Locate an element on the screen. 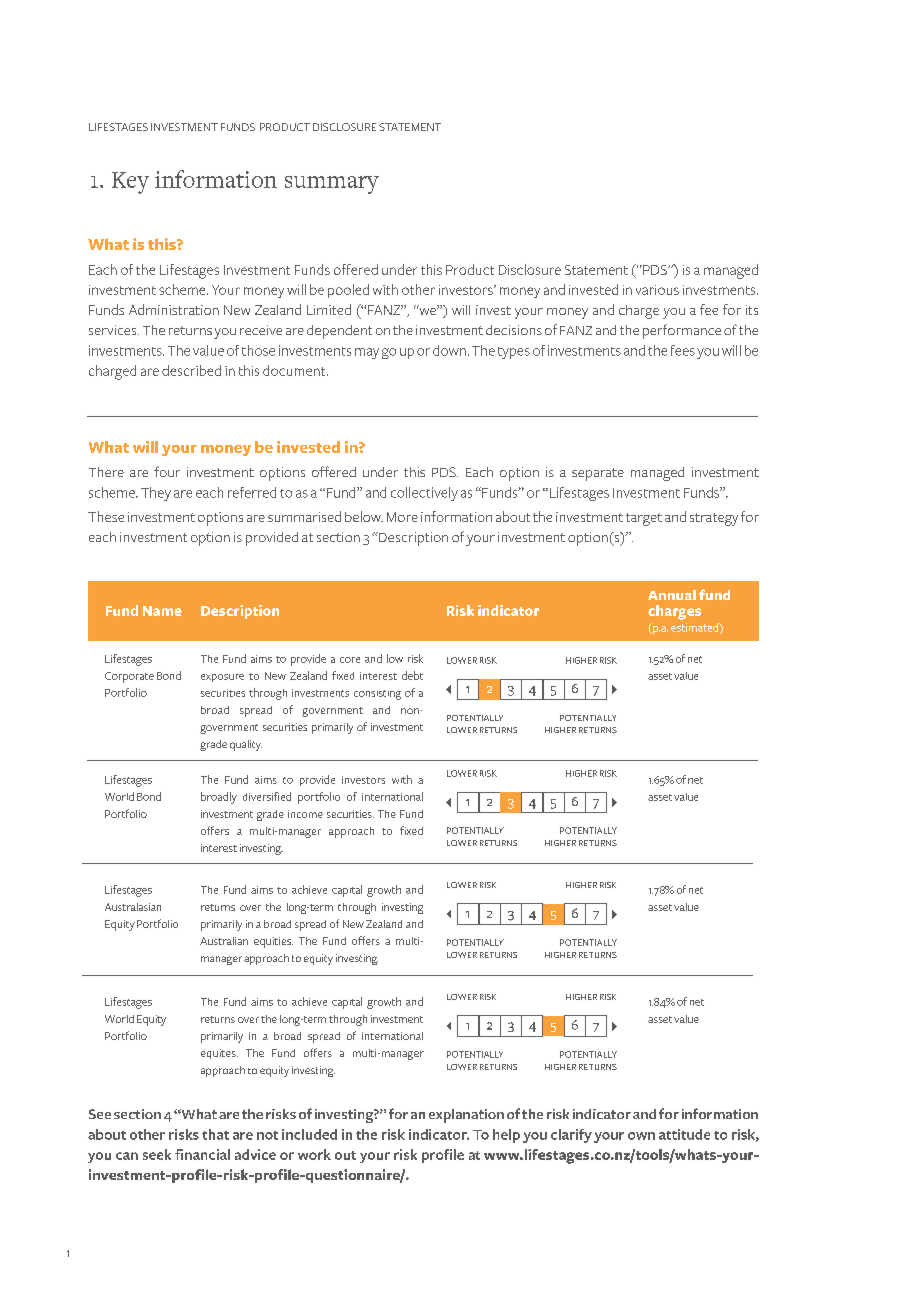 This screenshot has width=924, height=1308. explanation is located at coordinates (466, 1116).
